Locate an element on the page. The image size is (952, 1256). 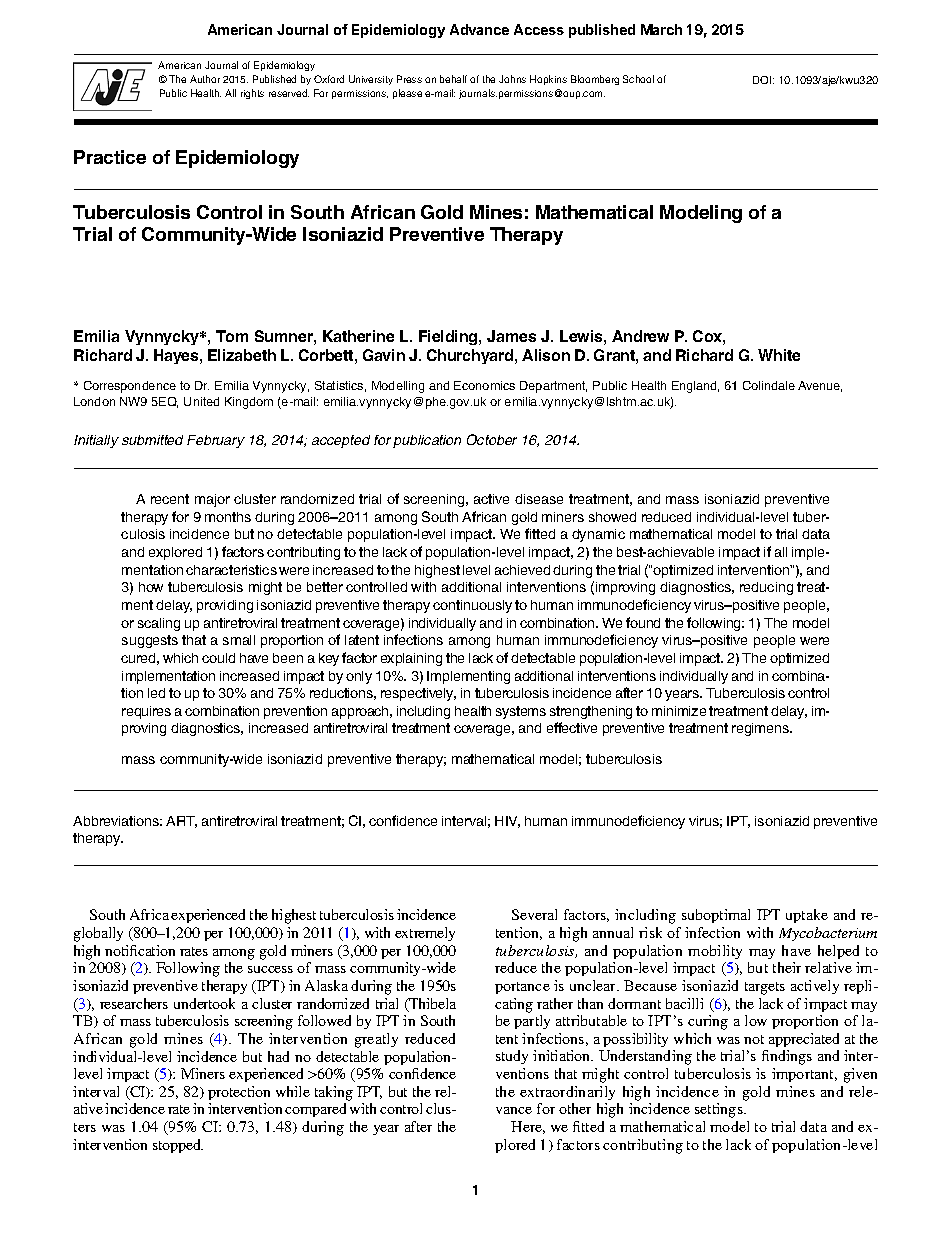
Here is located at coordinates (528, 1127).
